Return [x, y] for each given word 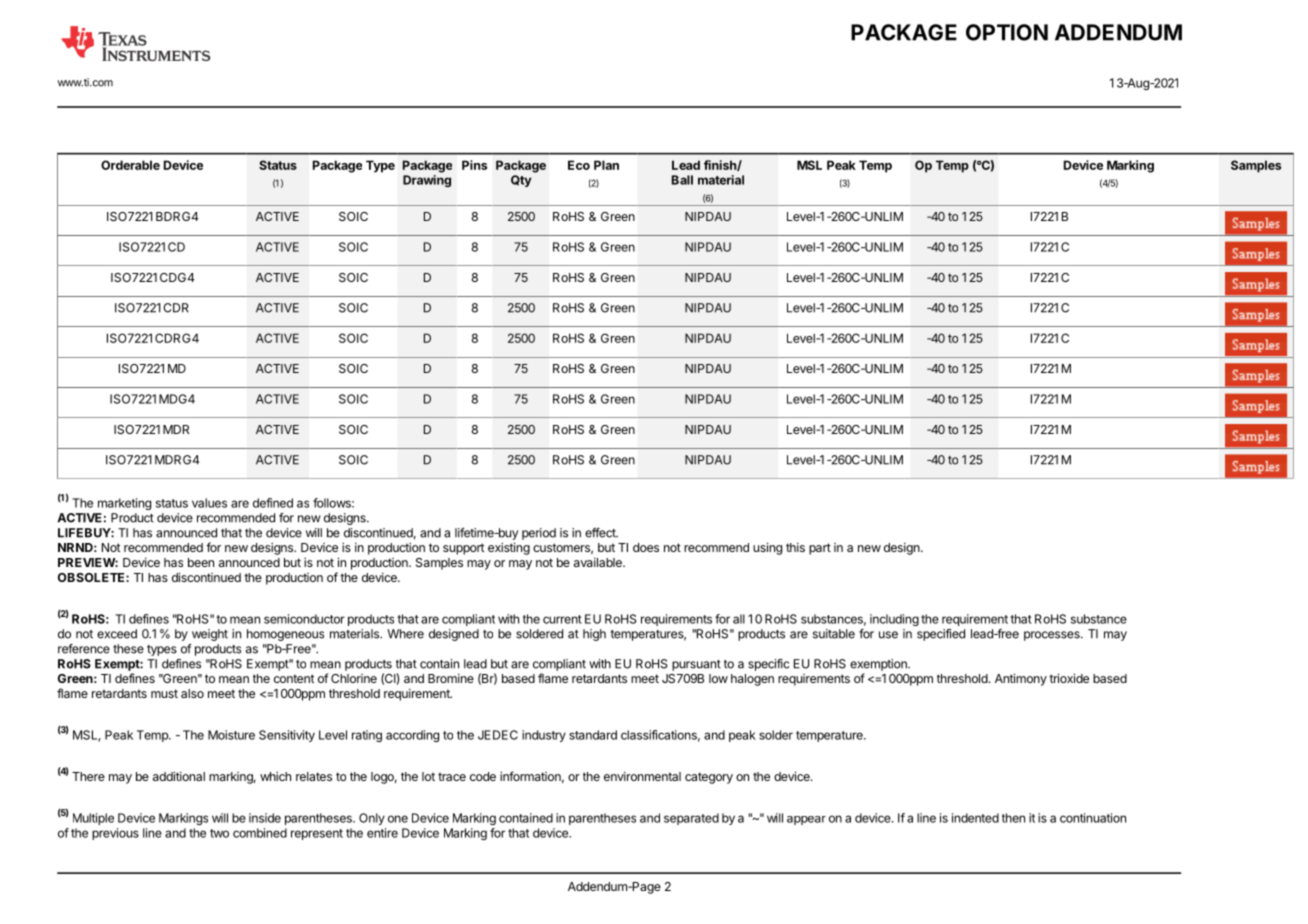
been [201, 562]
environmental [642, 776]
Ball [682, 180]
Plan [606, 165]
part [820, 549]
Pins [474, 165]
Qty [521, 181]
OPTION [1007, 32]
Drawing [427, 181]
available [599, 562]
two [219, 833]
